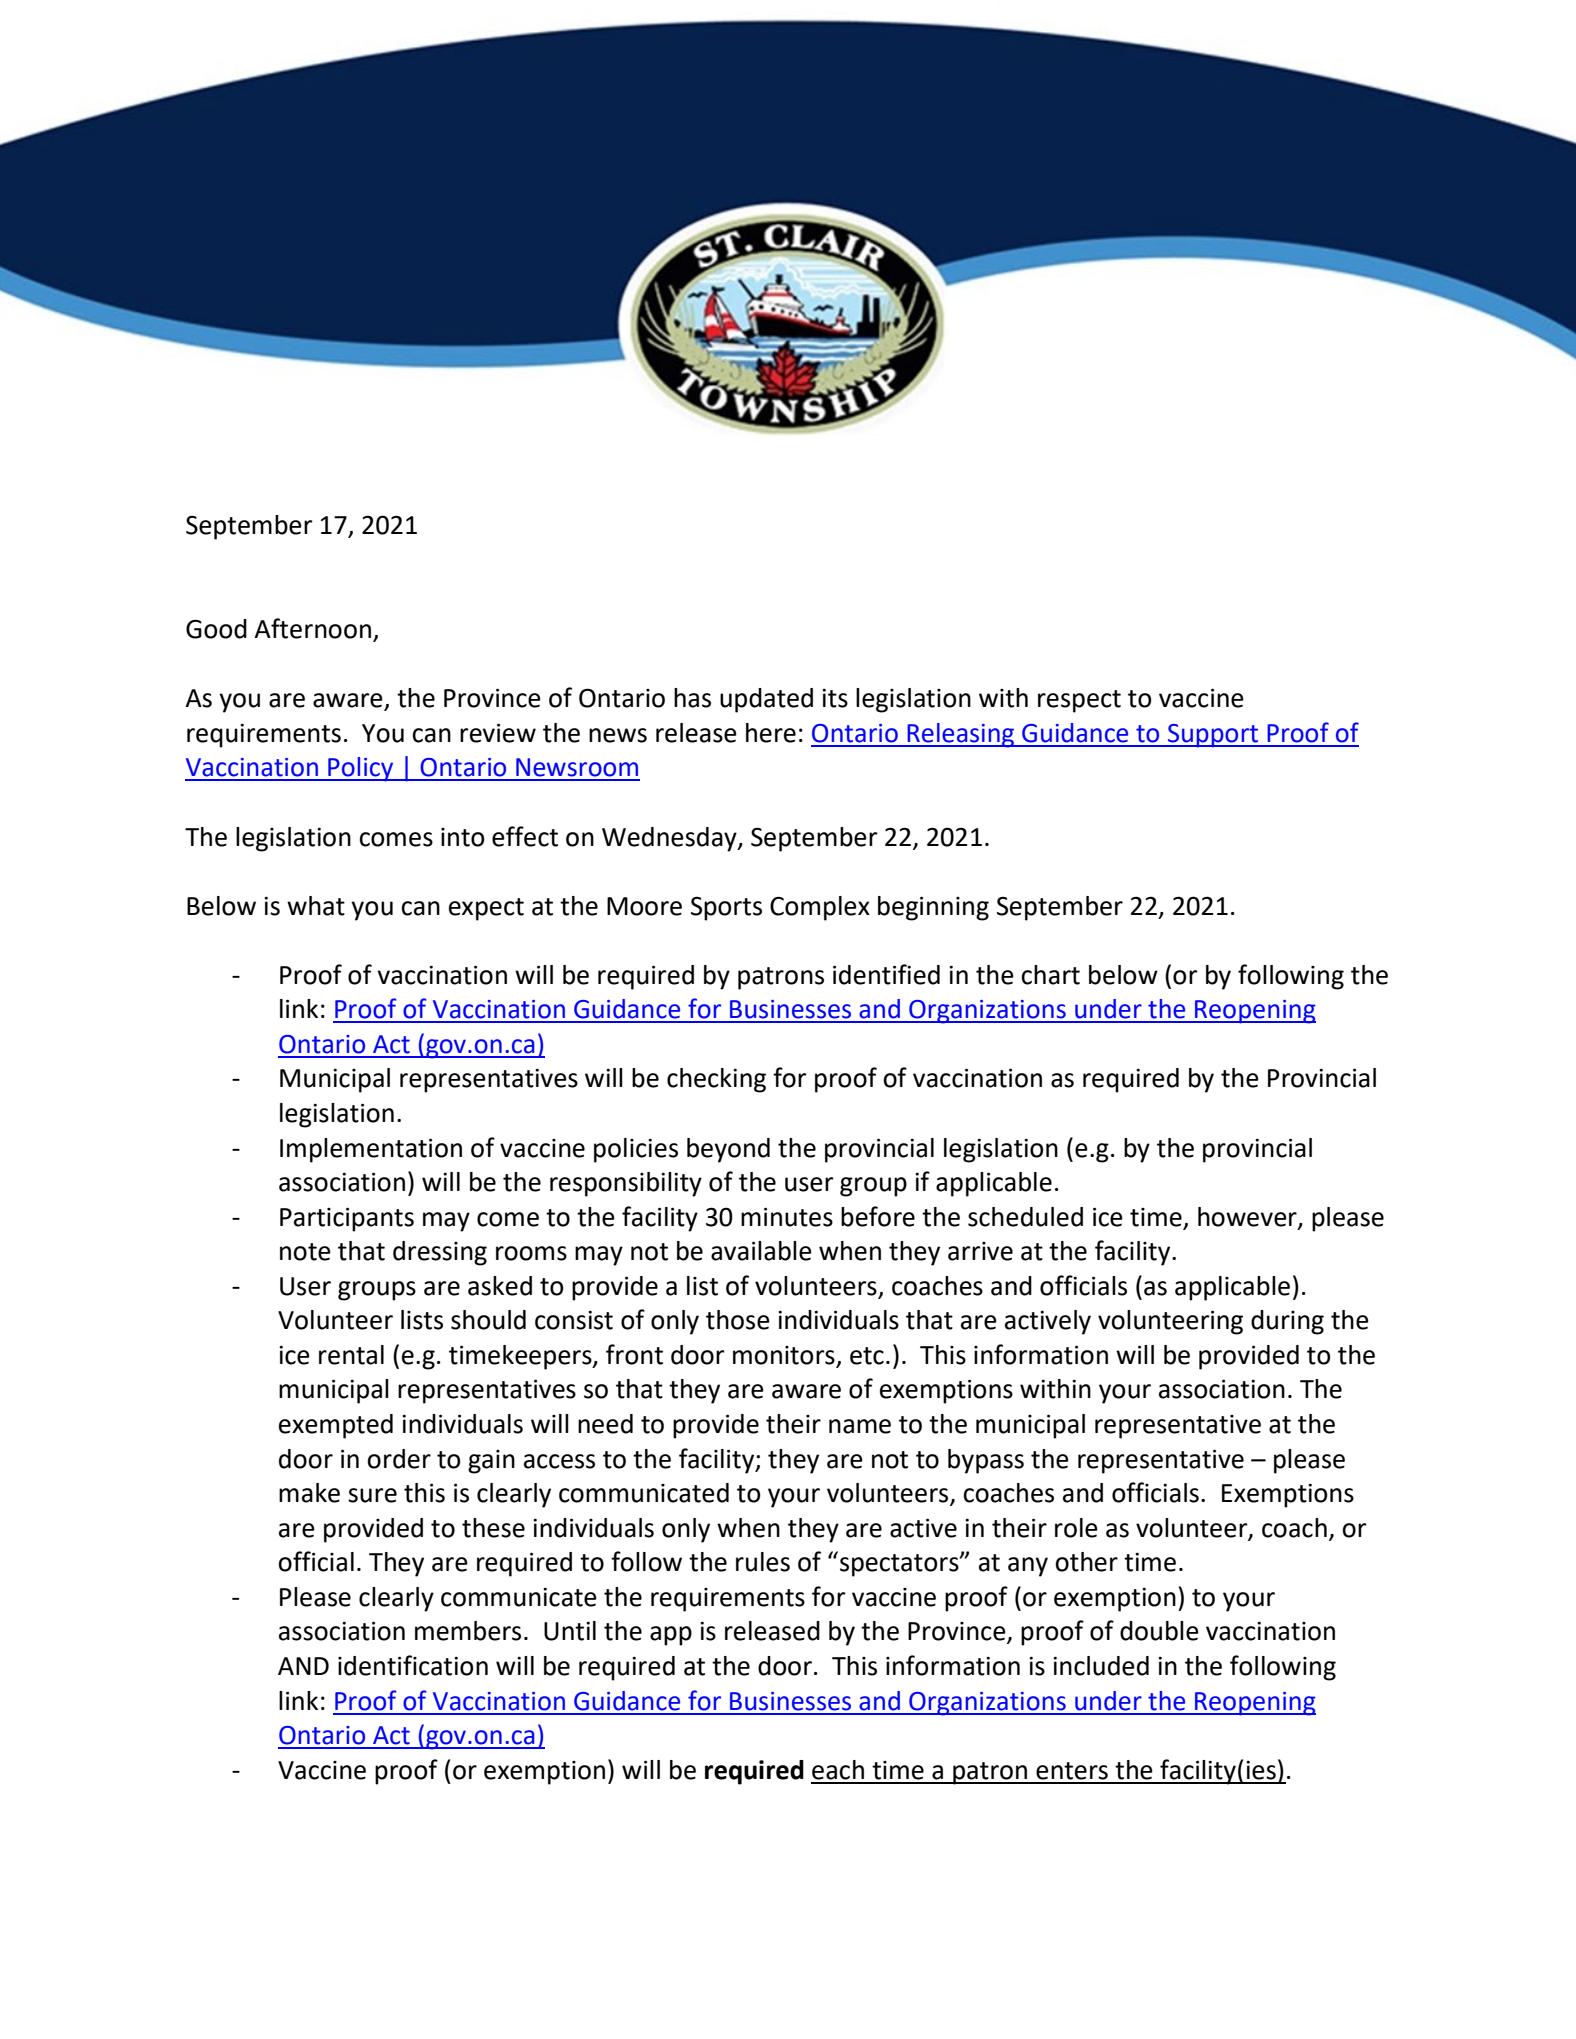 This screenshot has height=2039, width=1576. What do you see at coordinates (766, 700) in the screenshot?
I see `updated` at bounding box center [766, 700].
